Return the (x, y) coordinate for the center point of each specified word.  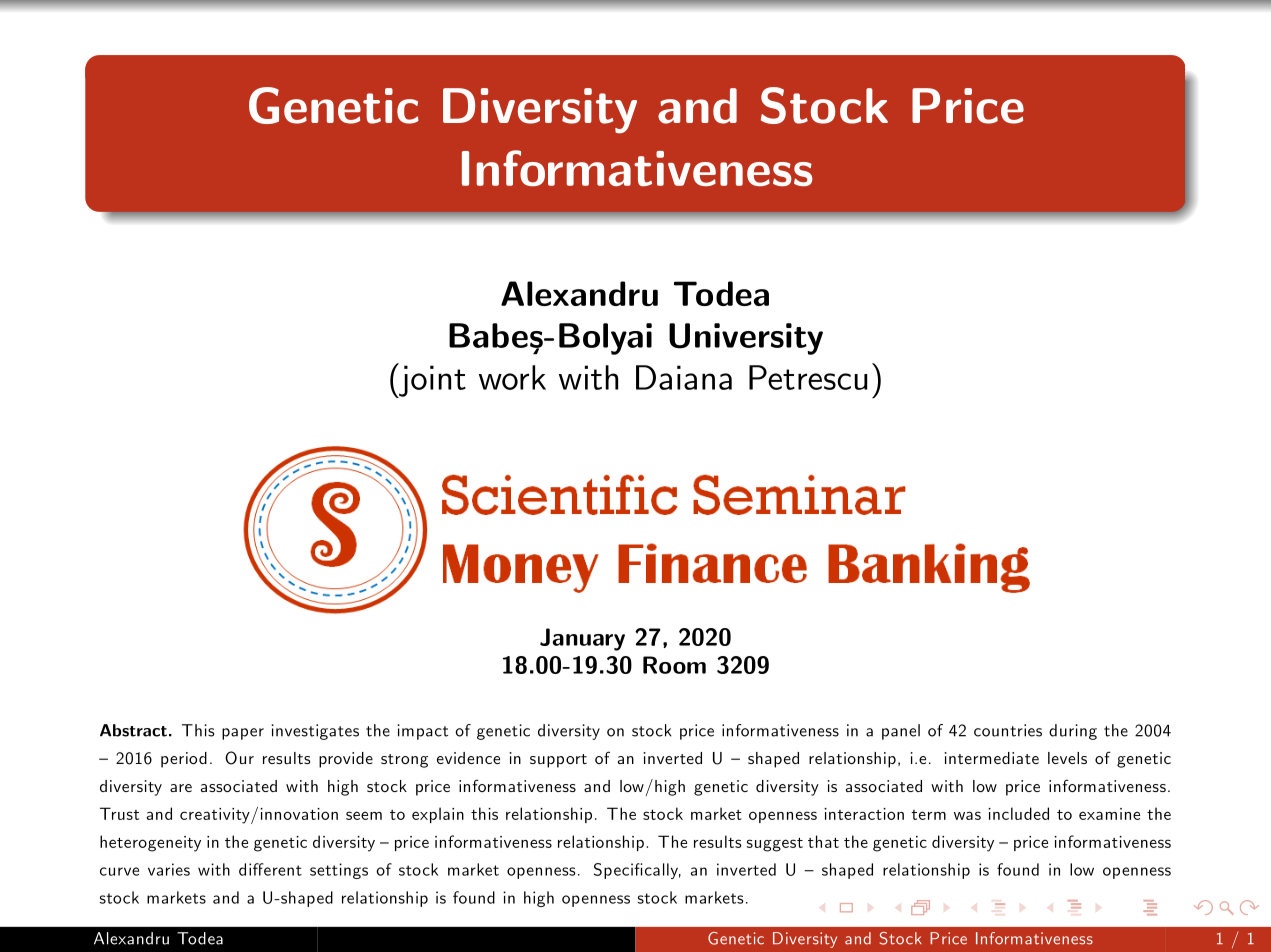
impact (422, 732)
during (1073, 732)
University (746, 339)
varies (169, 869)
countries (1008, 730)
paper (243, 734)
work (512, 377)
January (582, 639)
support (558, 761)
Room (674, 665)
